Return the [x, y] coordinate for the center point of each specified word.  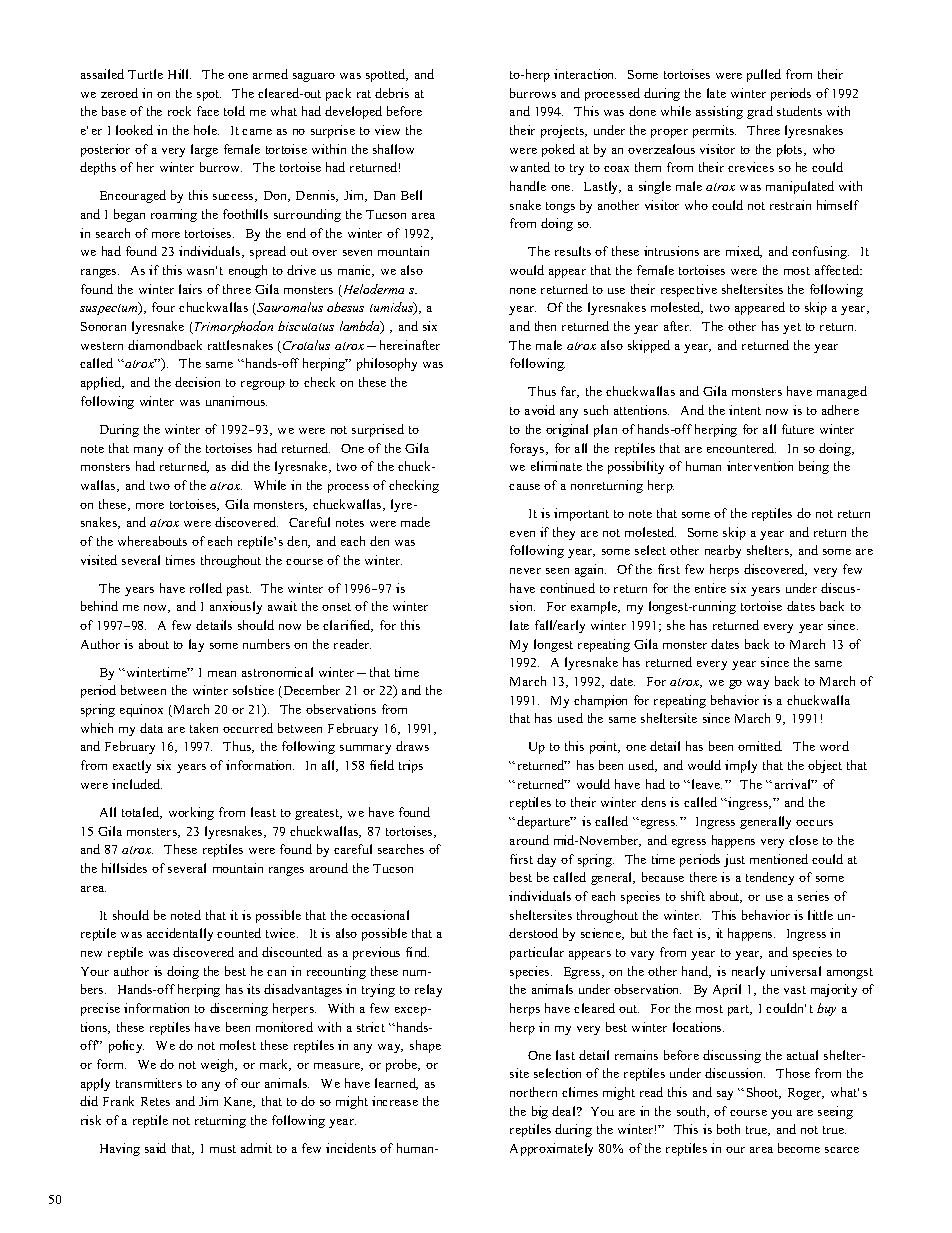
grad [760, 112]
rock [179, 111]
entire [710, 588]
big [540, 1112]
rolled [206, 588]
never [525, 571]
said [155, 1148]
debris [392, 93]
